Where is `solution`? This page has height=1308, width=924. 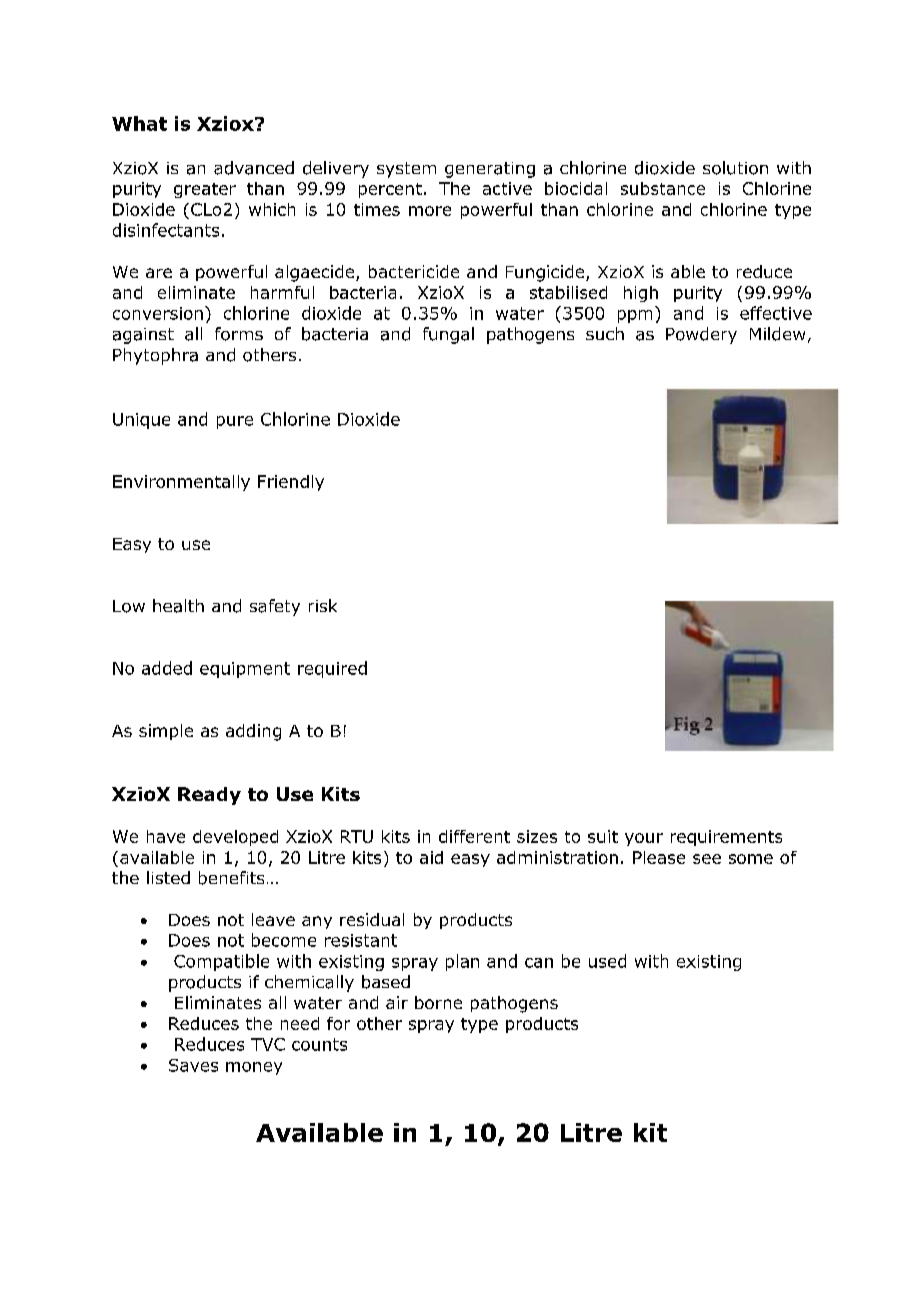 solution is located at coordinates (735, 168).
